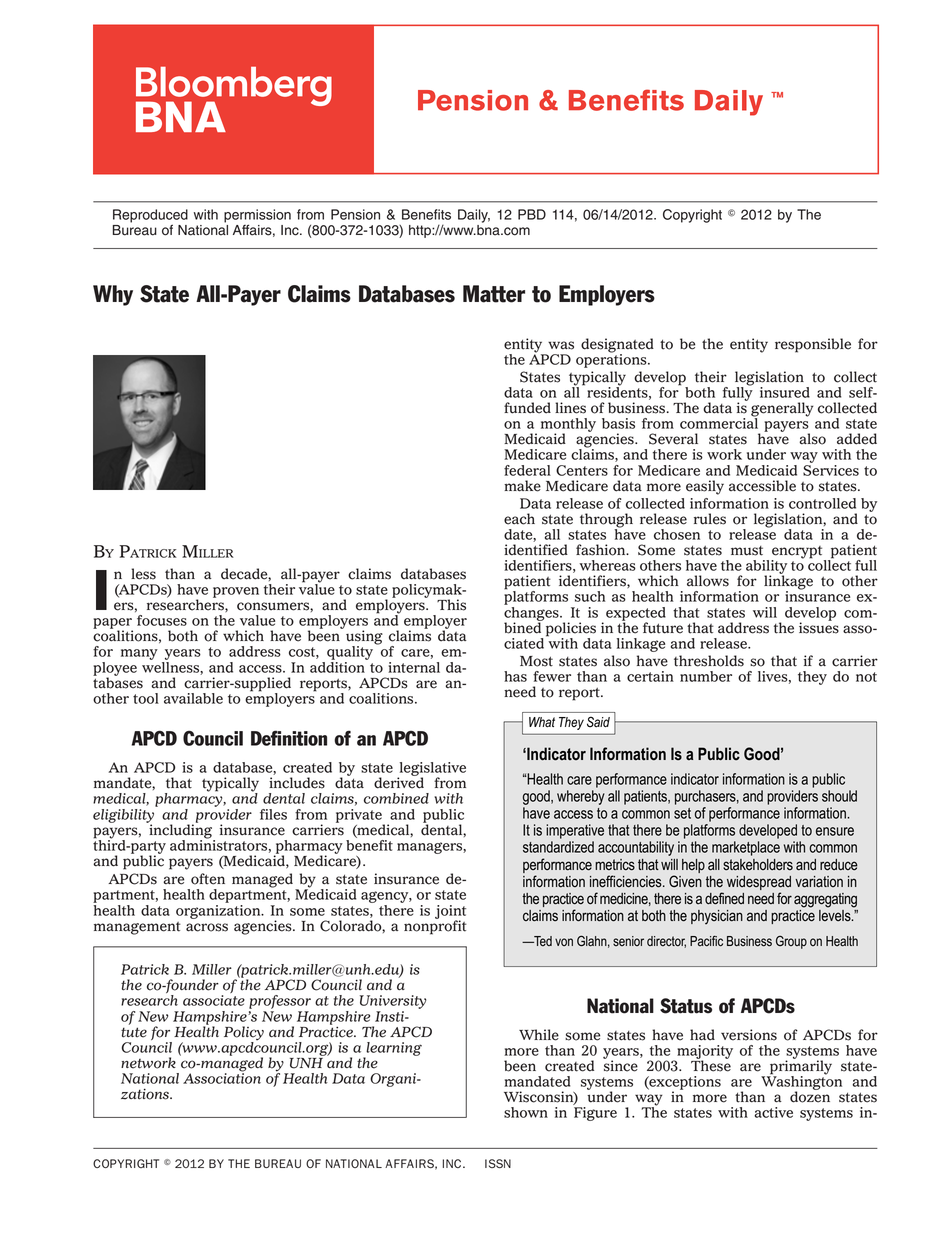  I want to click on Services, so click(831, 469).
